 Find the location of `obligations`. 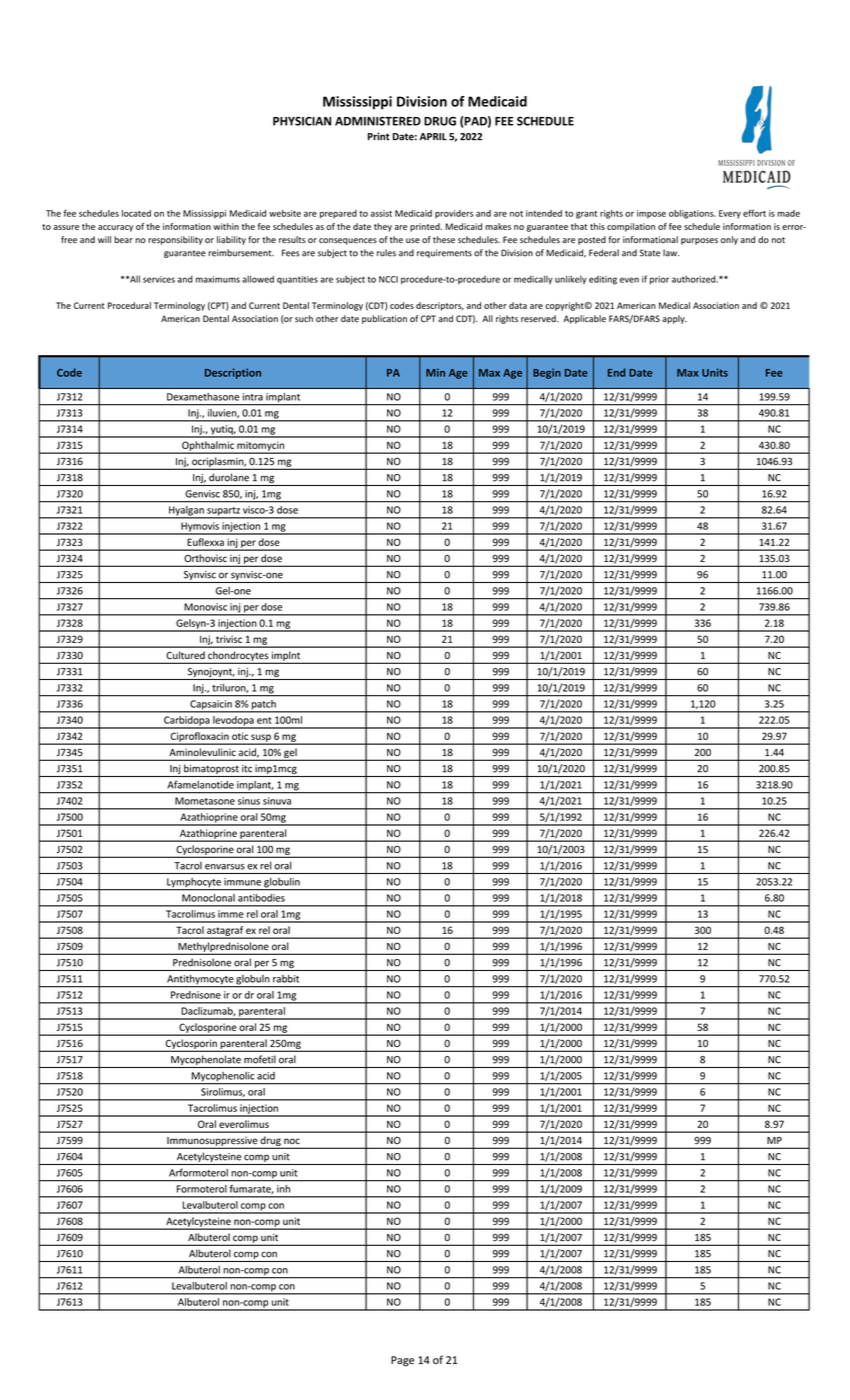

obligations is located at coordinates (692, 214).
